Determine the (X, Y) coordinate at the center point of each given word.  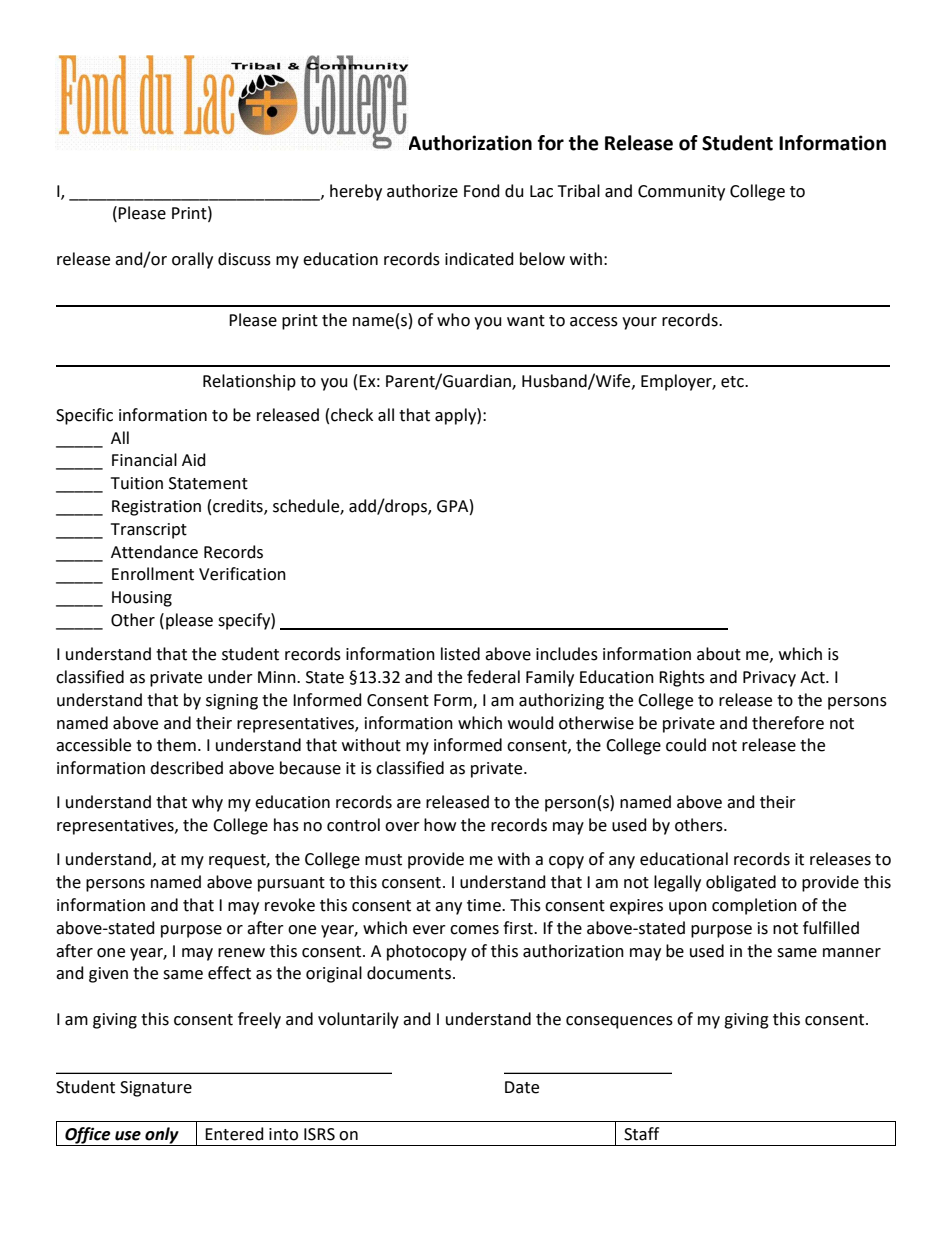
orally (192, 260)
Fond (482, 191)
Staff (641, 1134)
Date (522, 1087)
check (352, 415)
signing (232, 702)
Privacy (769, 679)
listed (460, 654)
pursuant (291, 884)
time (485, 905)
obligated (741, 883)
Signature (156, 1089)
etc (733, 382)
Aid (194, 460)
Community (681, 193)
